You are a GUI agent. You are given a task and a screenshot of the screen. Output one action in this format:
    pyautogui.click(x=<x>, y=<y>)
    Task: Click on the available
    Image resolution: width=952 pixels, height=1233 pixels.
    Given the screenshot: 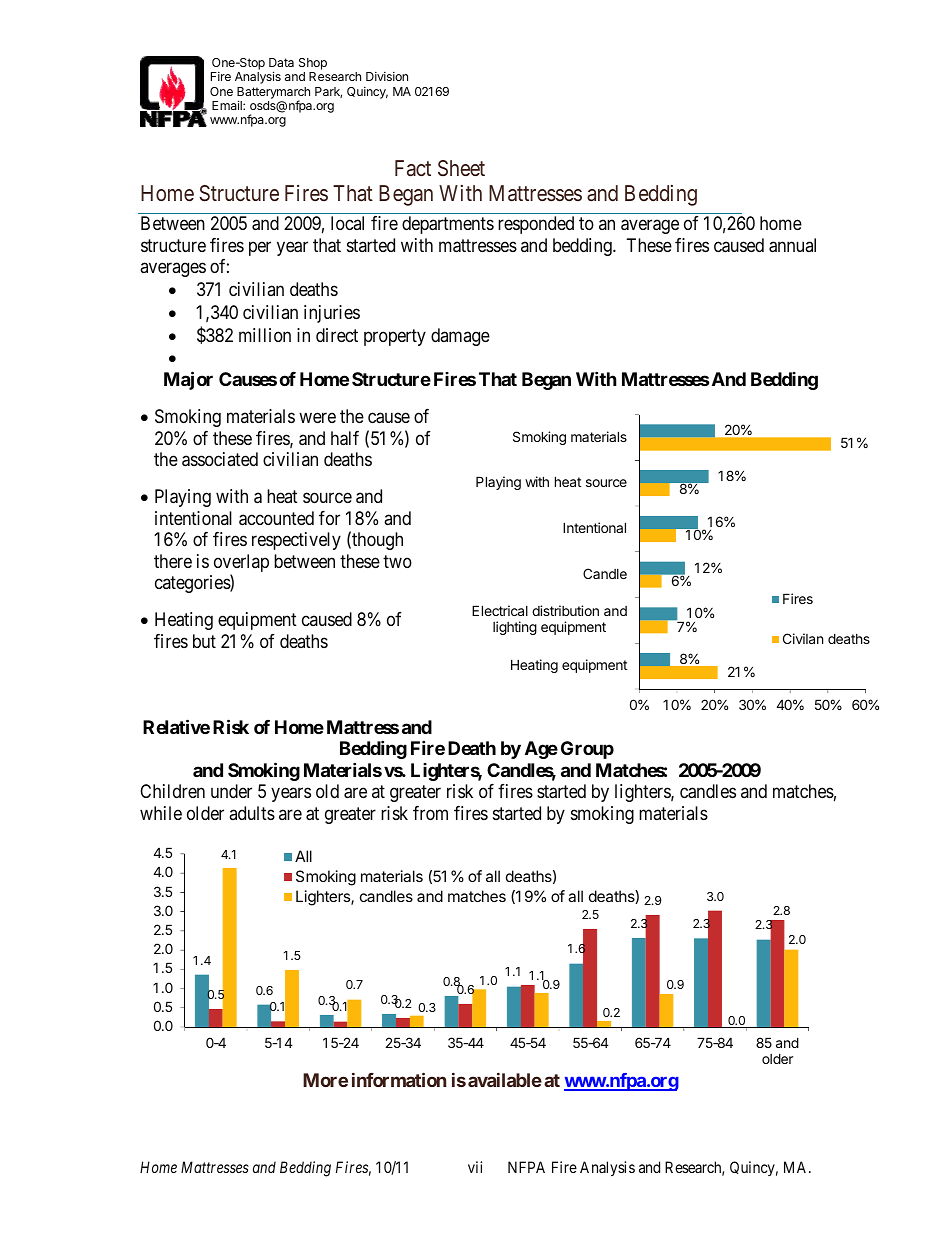 What is the action you would take?
    pyautogui.click(x=505, y=1080)
